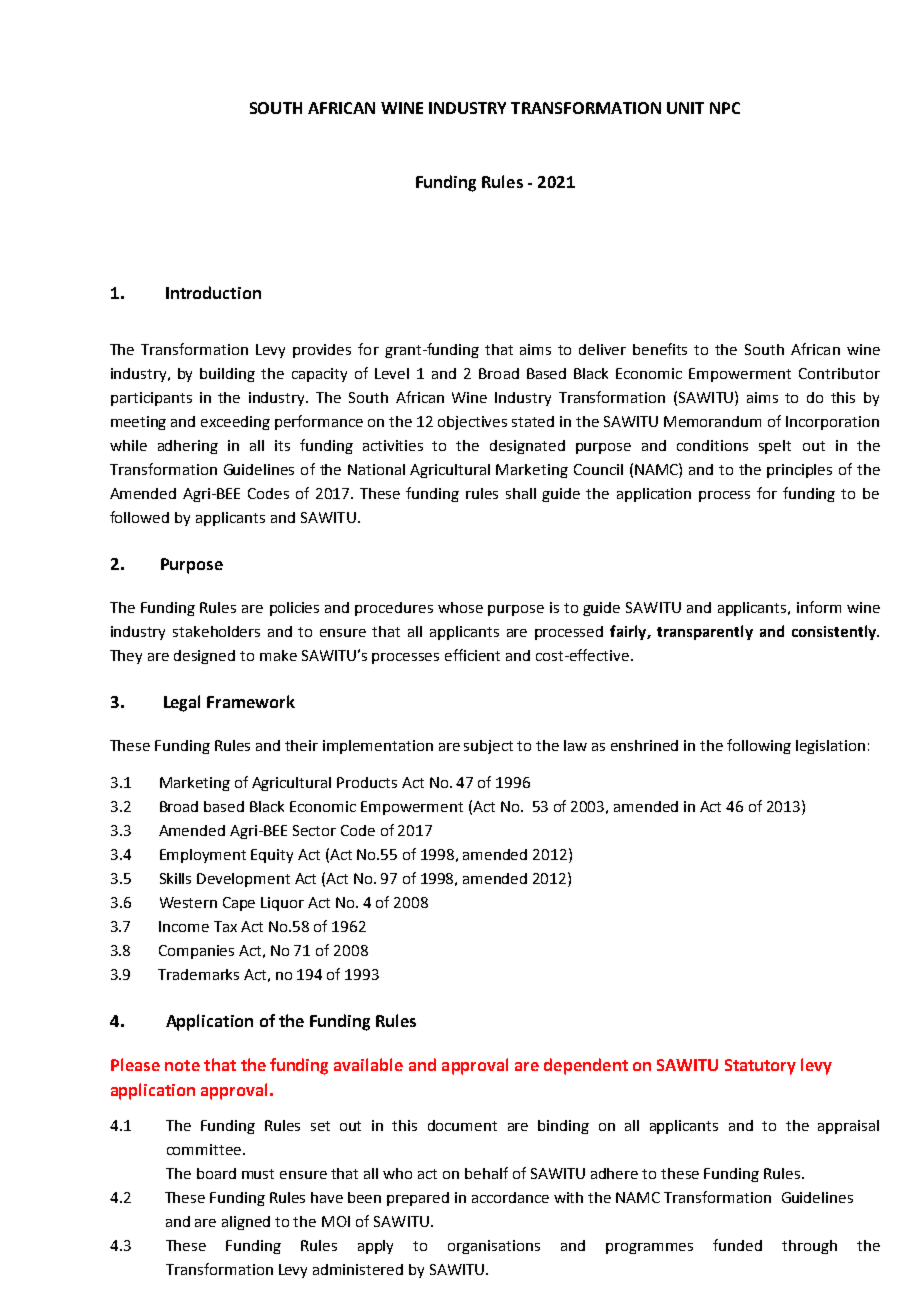  Describe the element at coordinates (213, 292) in the screenshot. I see `Introduction` at that location.
